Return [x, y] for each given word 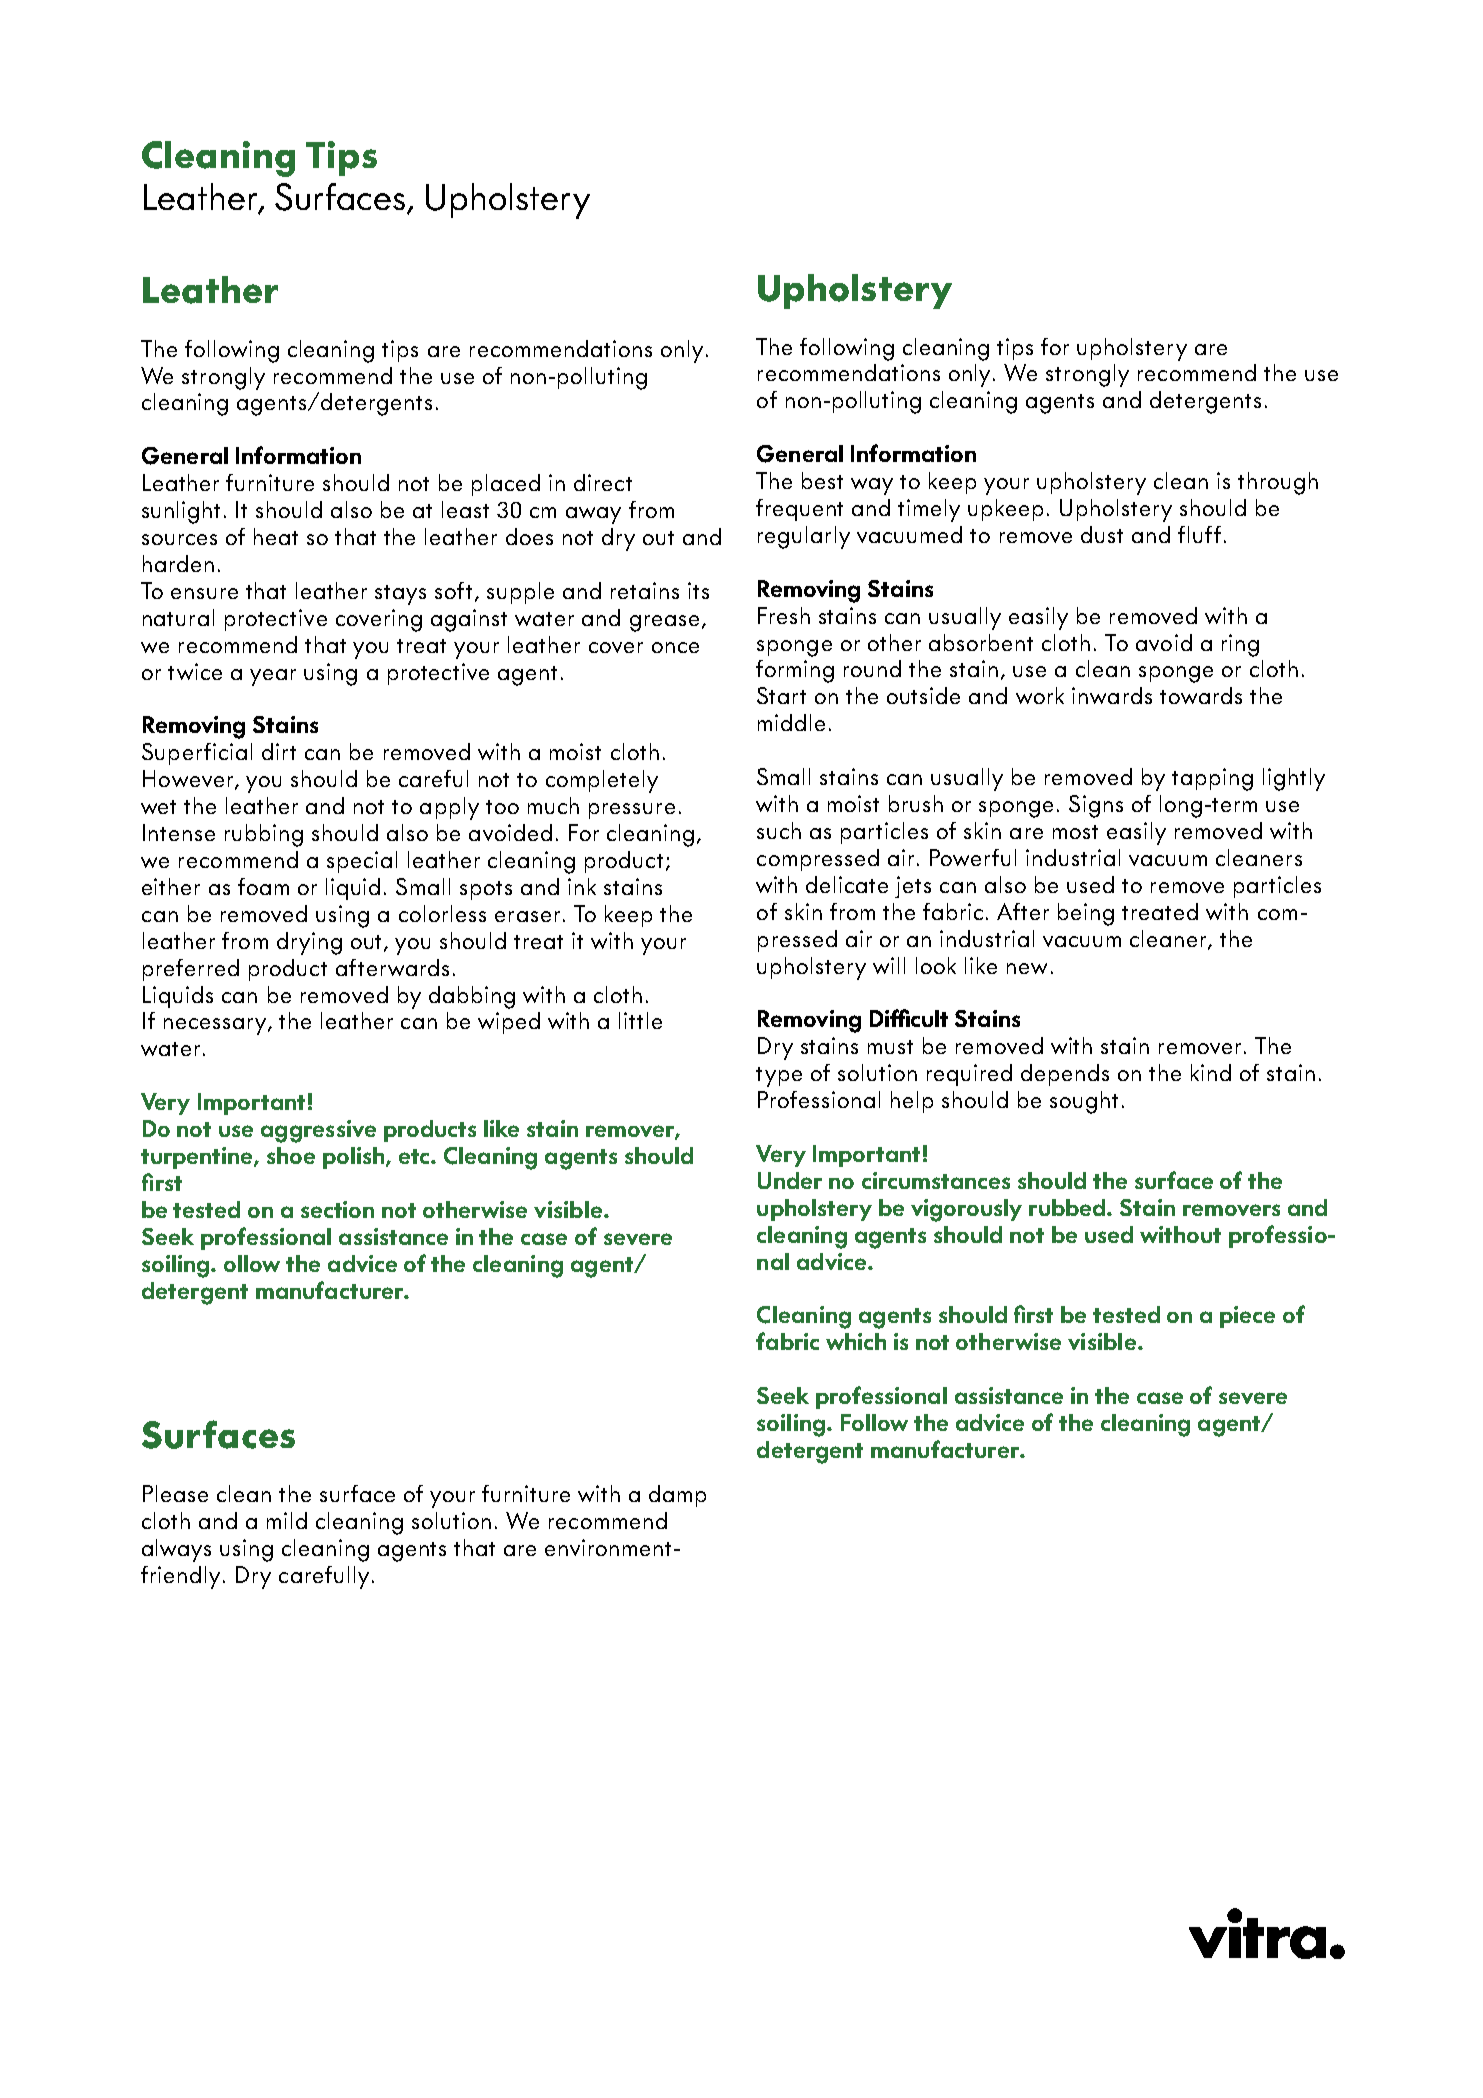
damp [677, 1496]
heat [276, 536]
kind [1211, 1072]
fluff [1199, 534]
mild [287, 1520]
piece [1247, 1317]
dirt [279, 751]
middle [791, 722]
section [337, 1209]
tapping [1212, 779]
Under [790, 1180]
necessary [216, 1026]
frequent [799, 510]
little [640, 1020]
